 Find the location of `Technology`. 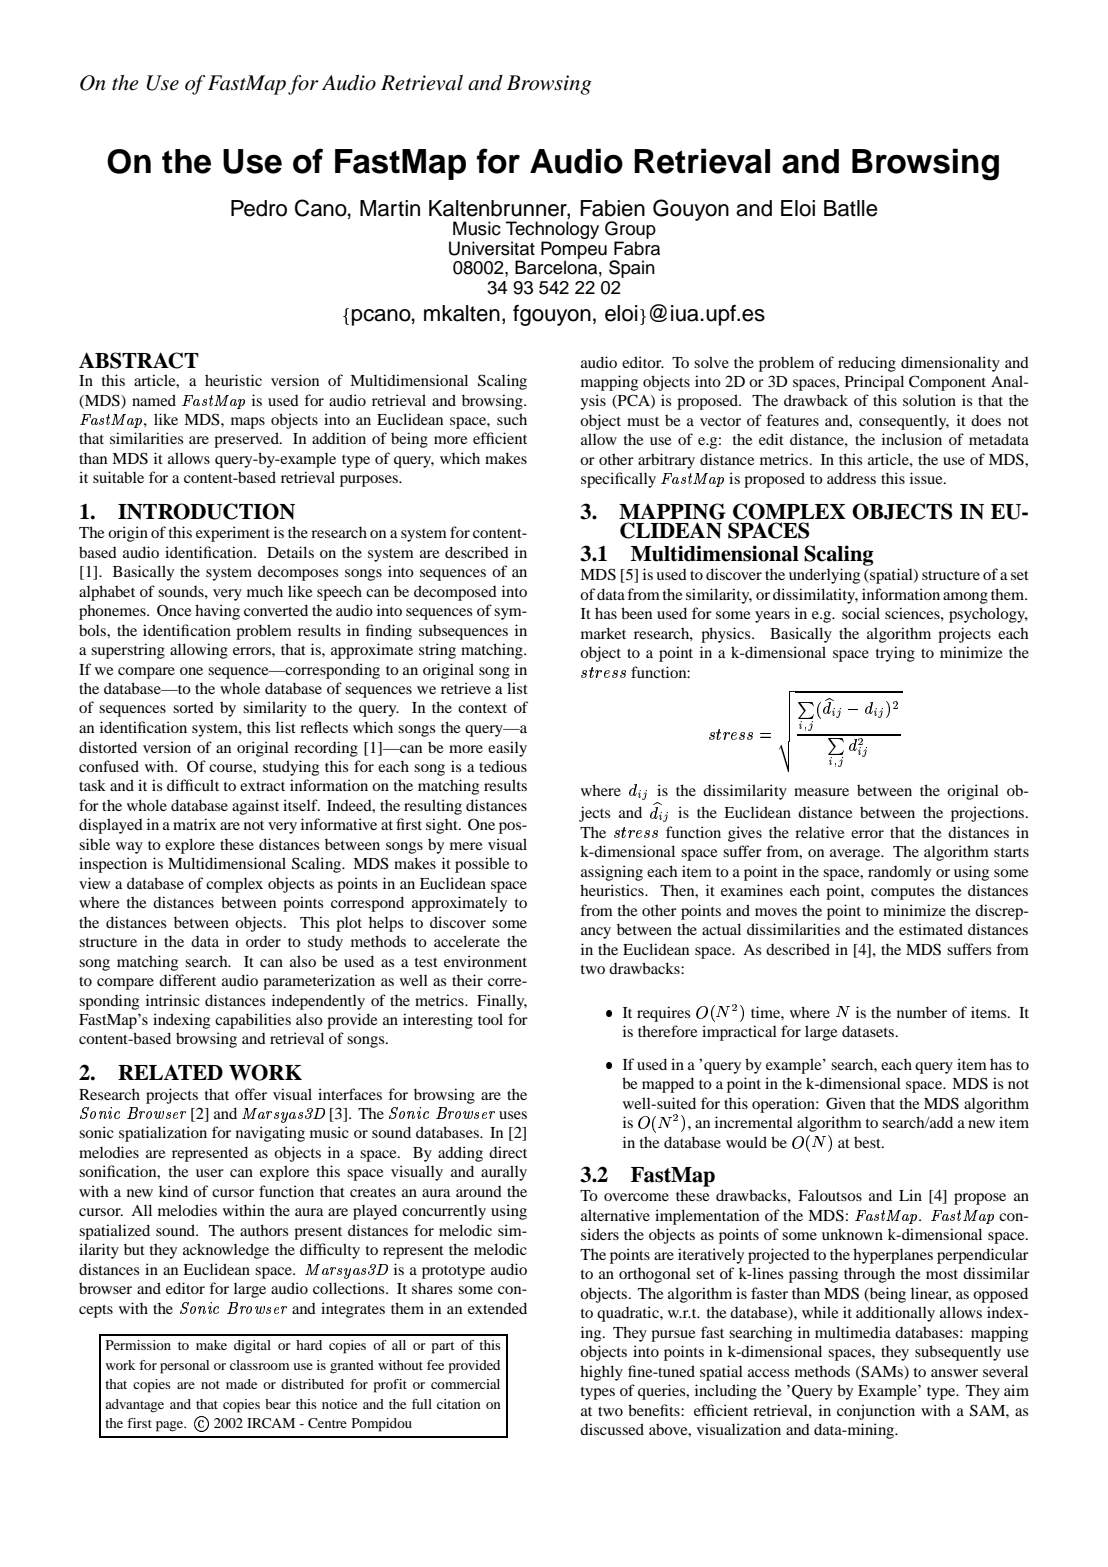

Technology is located at coordinates (552, 231).
